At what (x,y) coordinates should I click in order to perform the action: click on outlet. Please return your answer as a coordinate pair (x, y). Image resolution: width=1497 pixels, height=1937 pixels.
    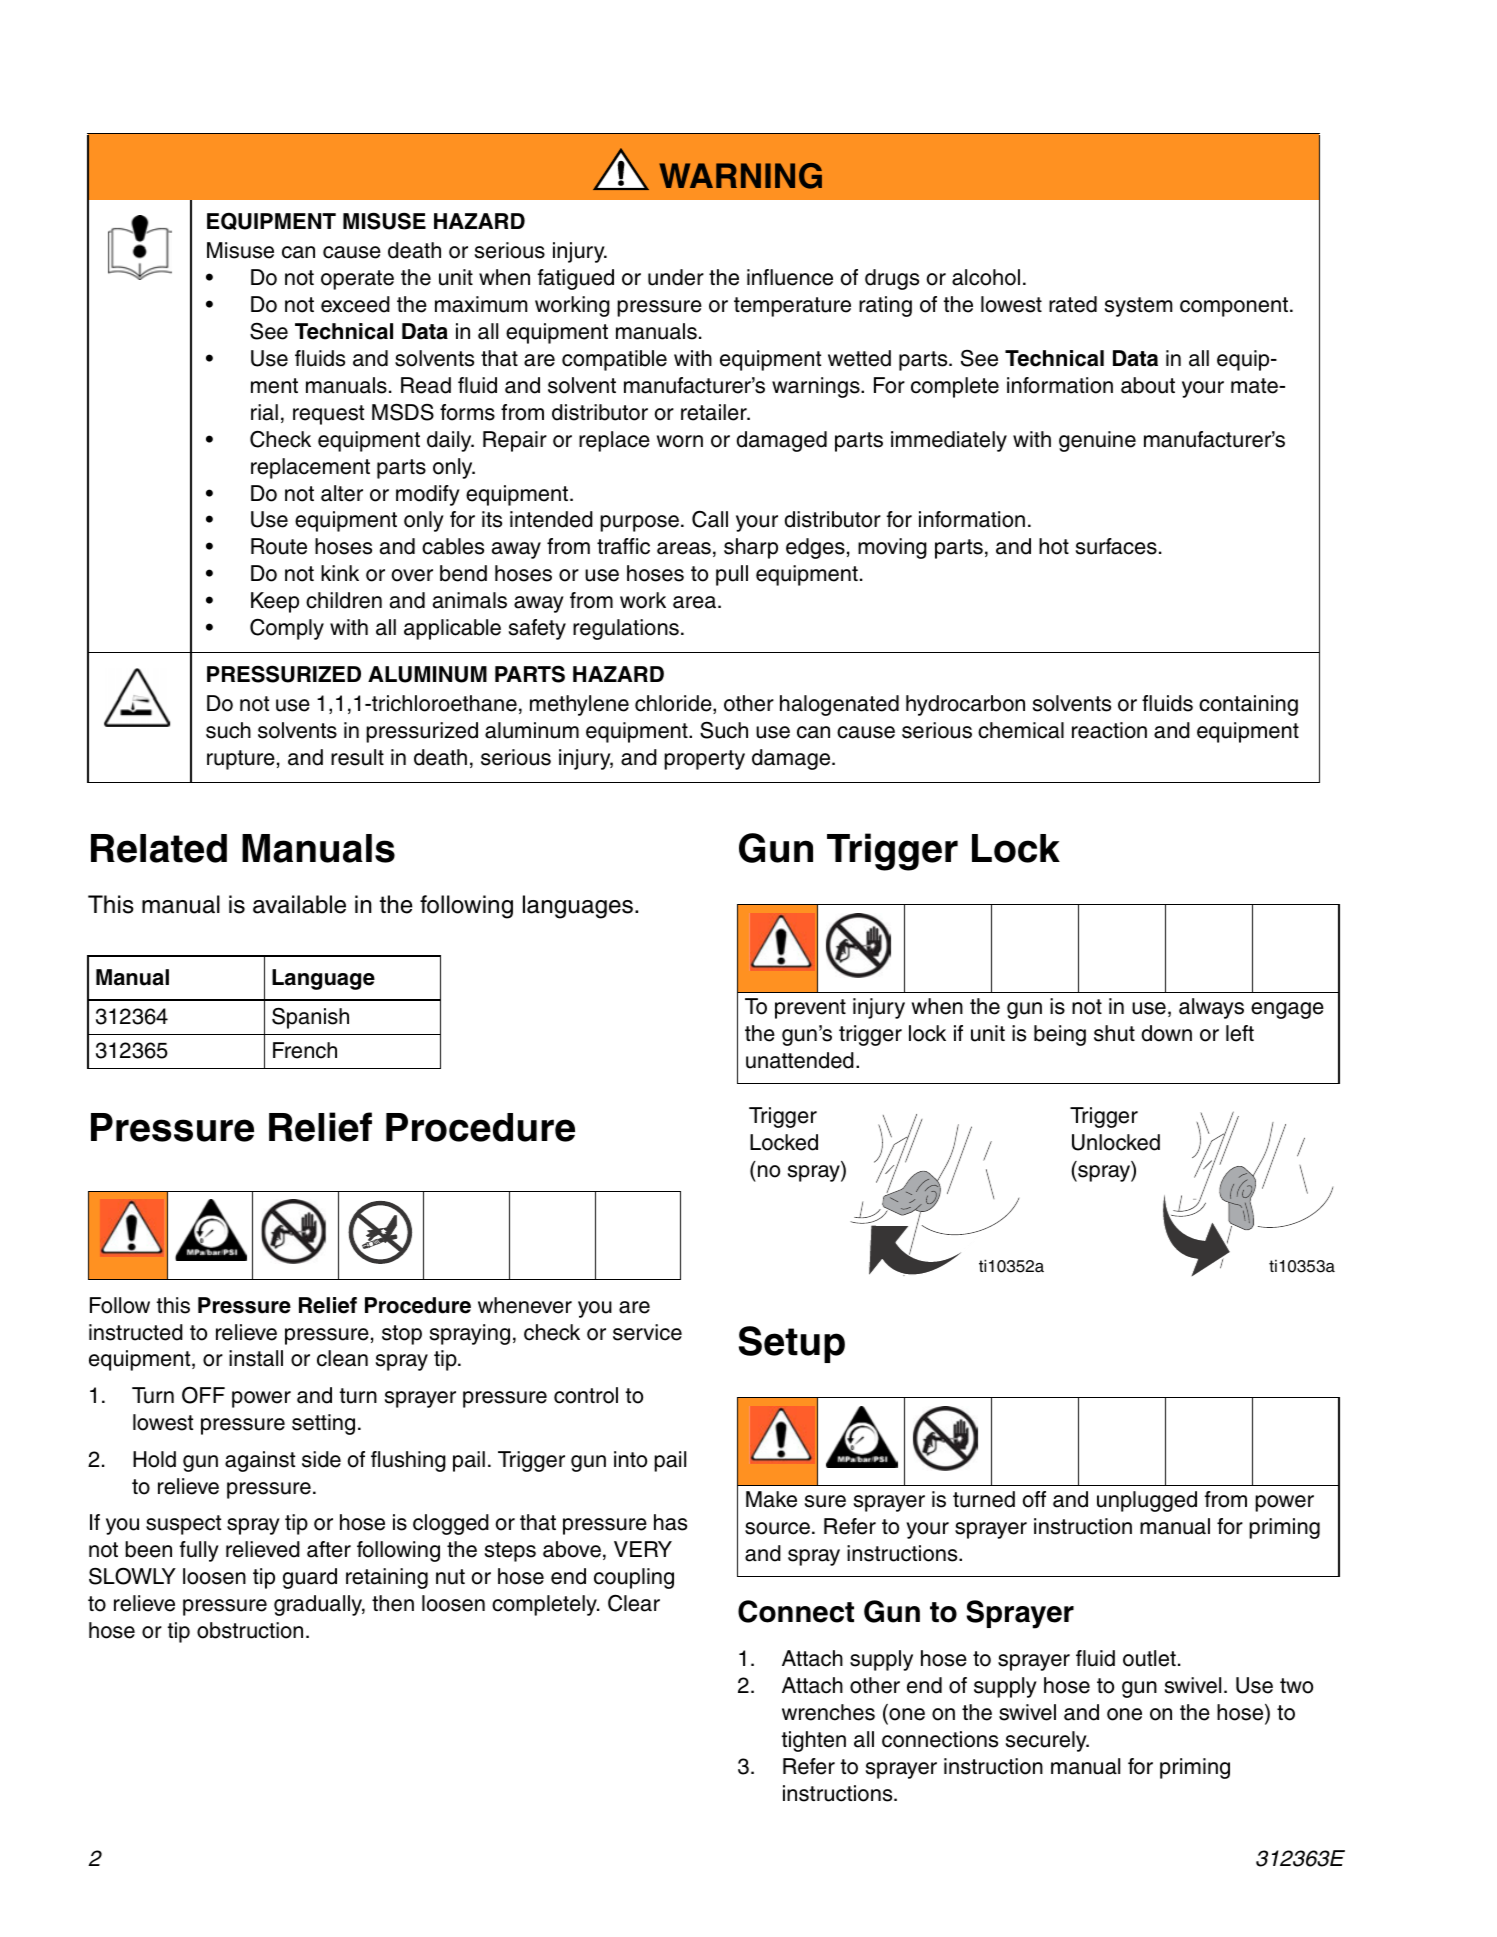
    Looking at the image, I should click on (1149, 1658).
